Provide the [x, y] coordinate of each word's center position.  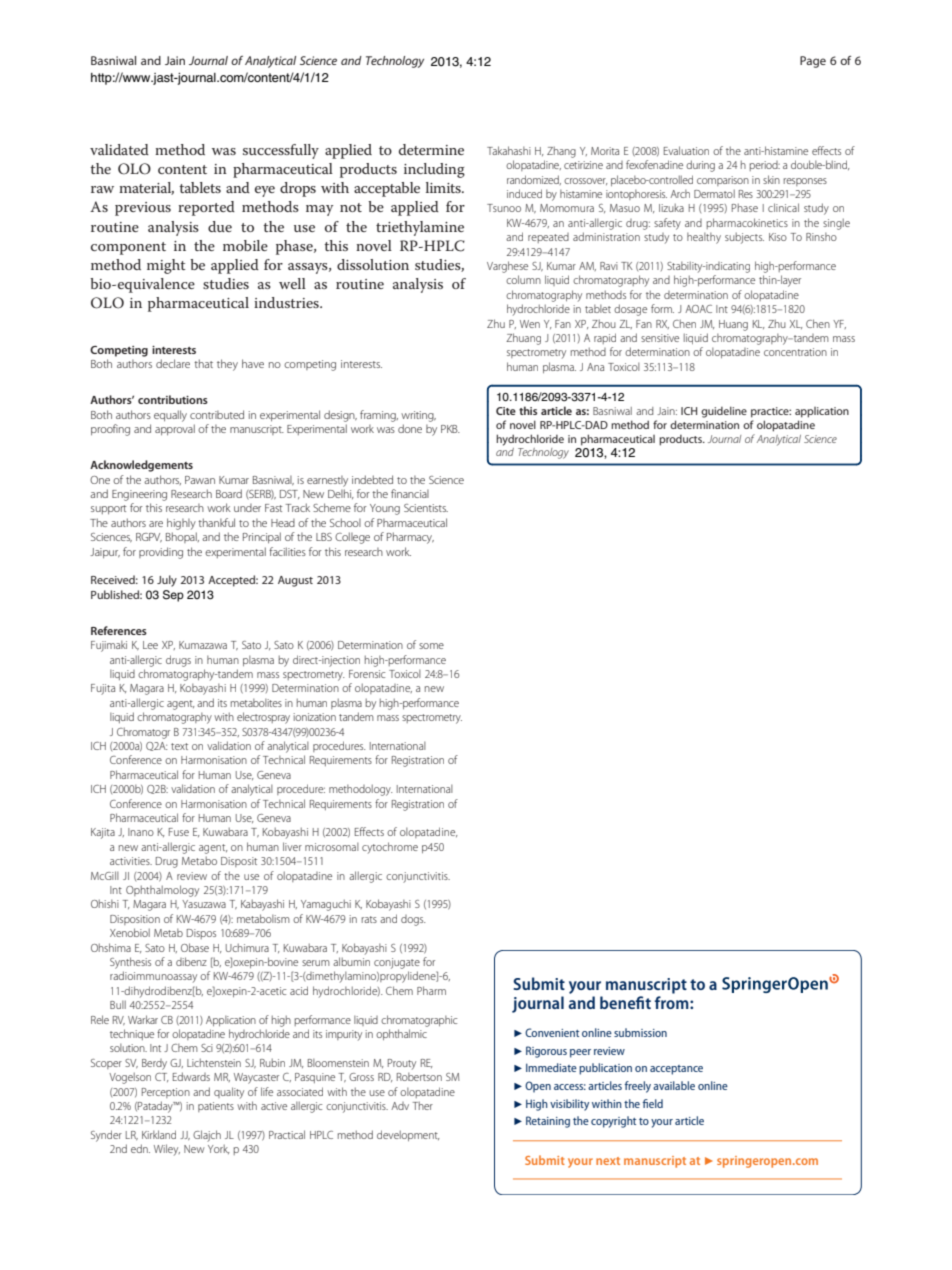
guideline [724, 412]
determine [431, 149]
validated [119, 149]
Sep [173, 596]
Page [813, 62]
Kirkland [159, 1134]
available [674, 1085]
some [431, 646]
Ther [423, 1105]
